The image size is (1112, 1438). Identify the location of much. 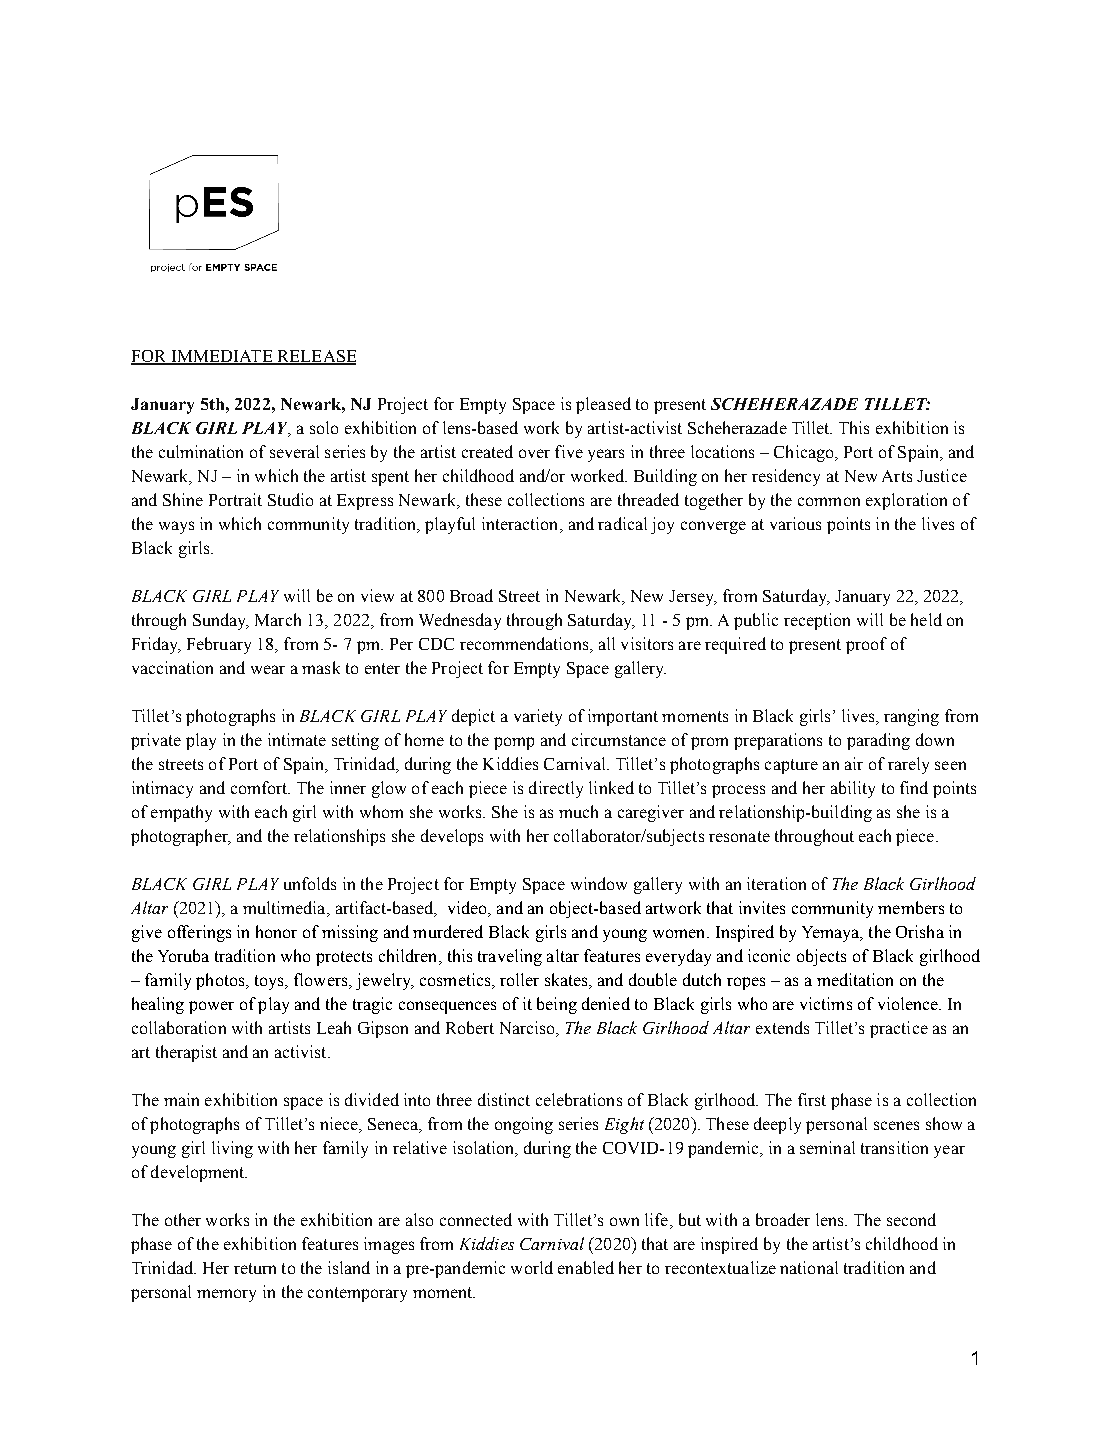
(578, 811).
